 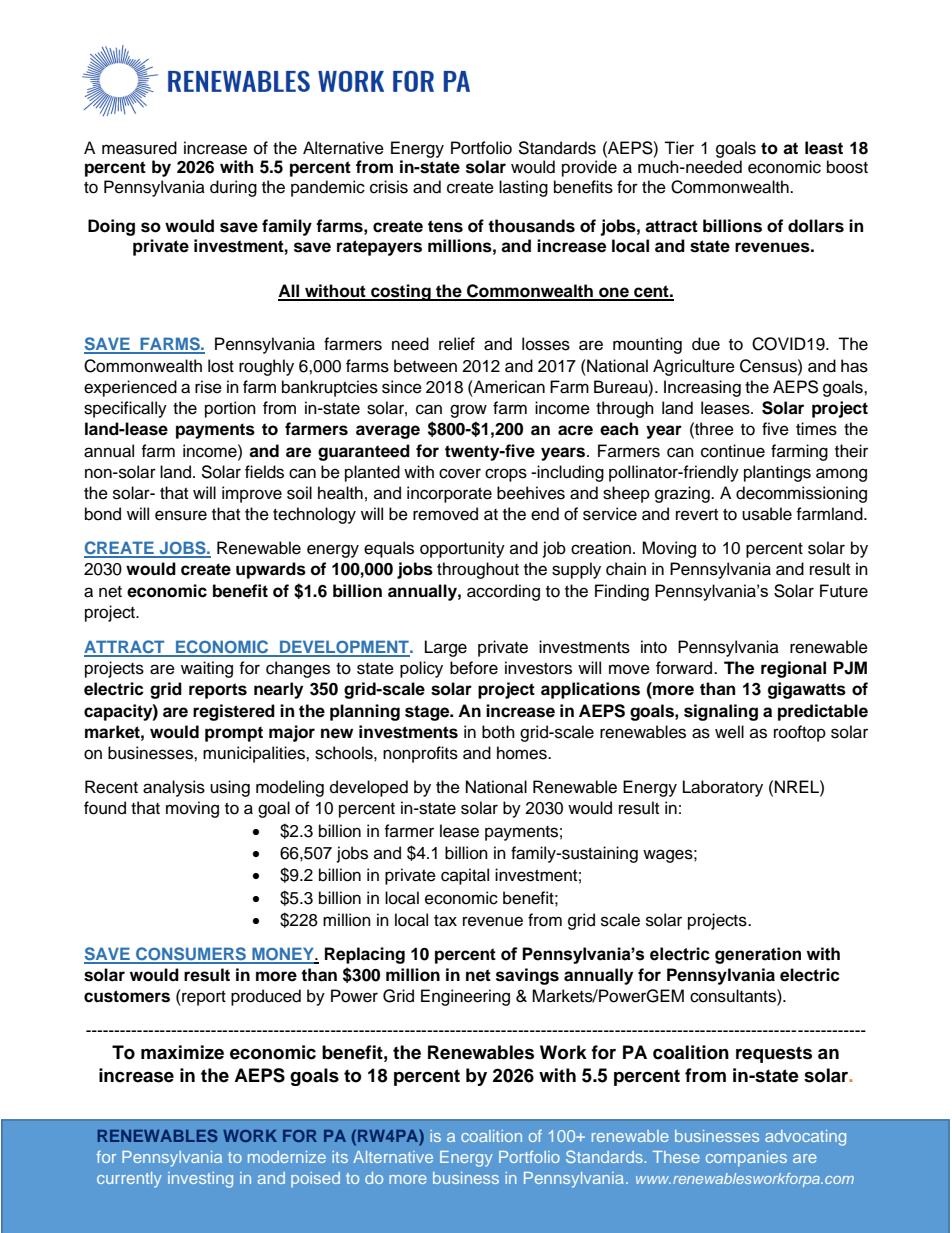 I want to click on before, so click(x=474, y=668).
